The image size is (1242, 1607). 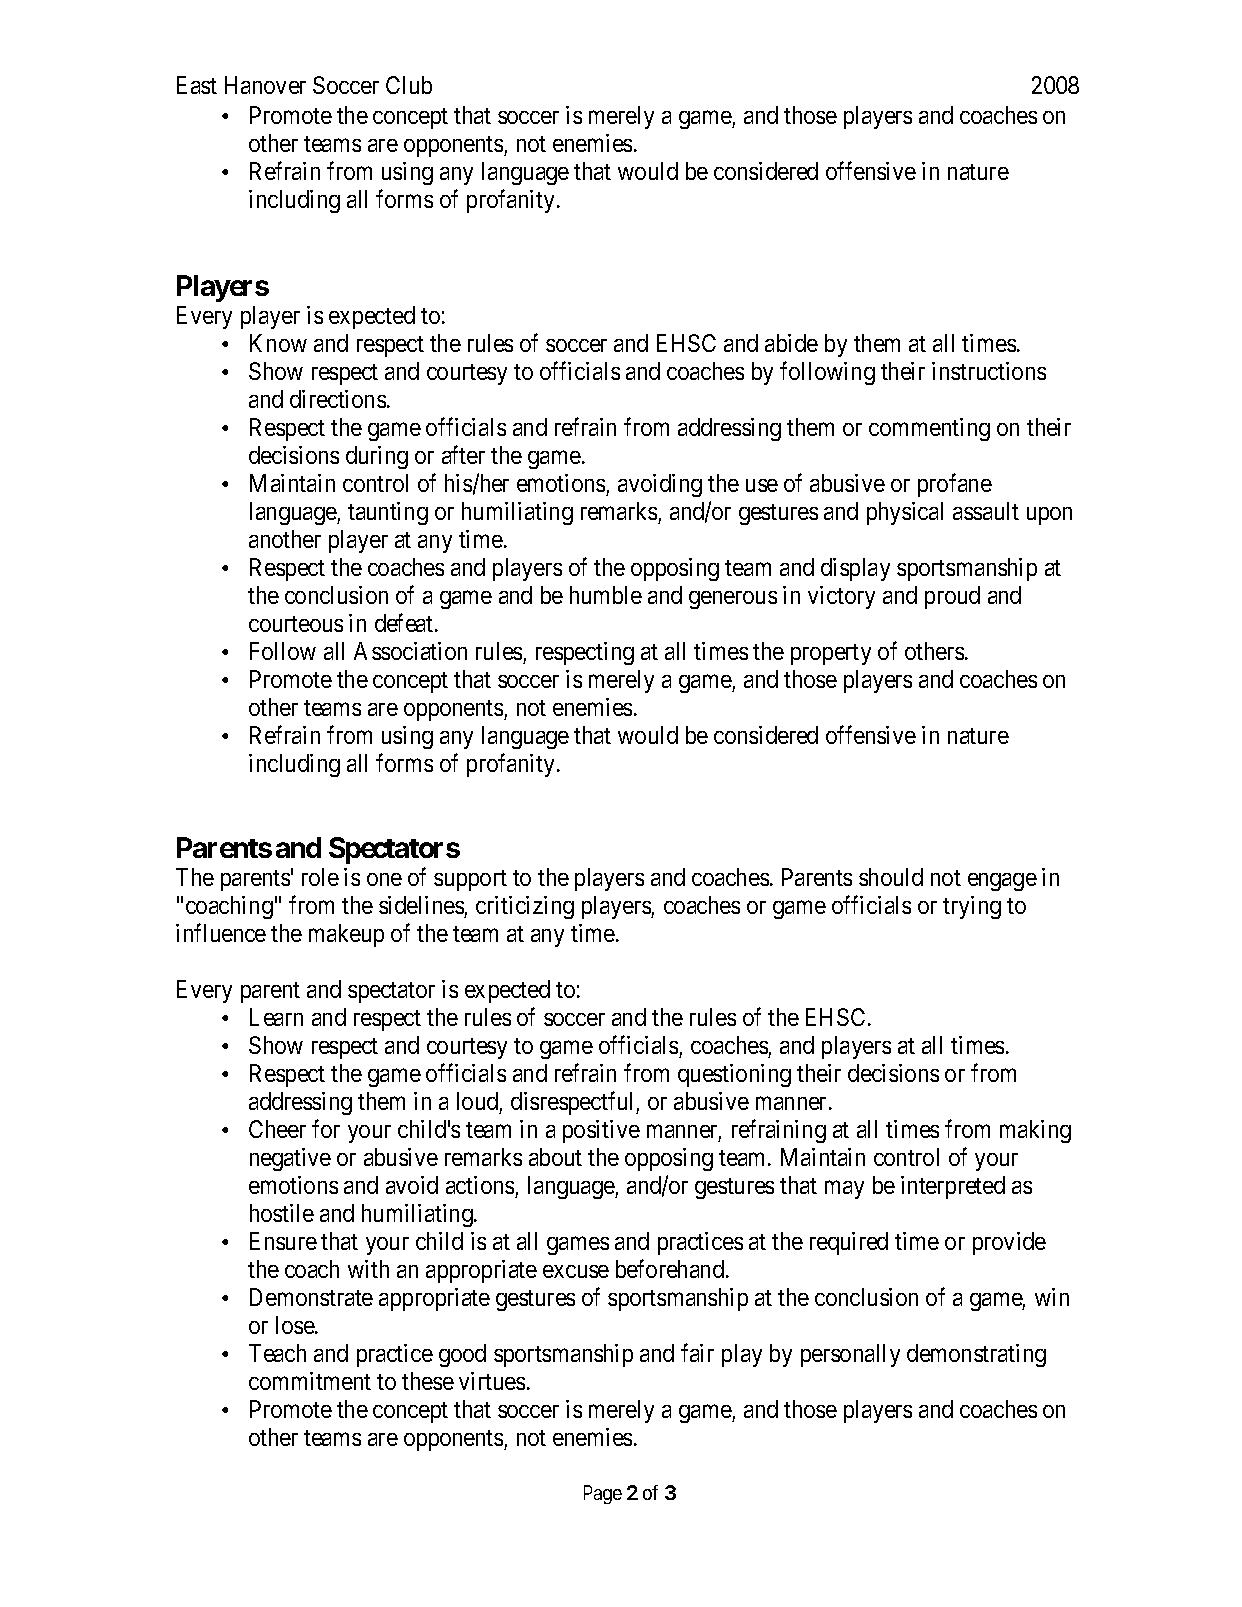 What do you see at coordinates (953, 1187) in the document?
I see `interpreted` at bounding box center [953, 1187].
